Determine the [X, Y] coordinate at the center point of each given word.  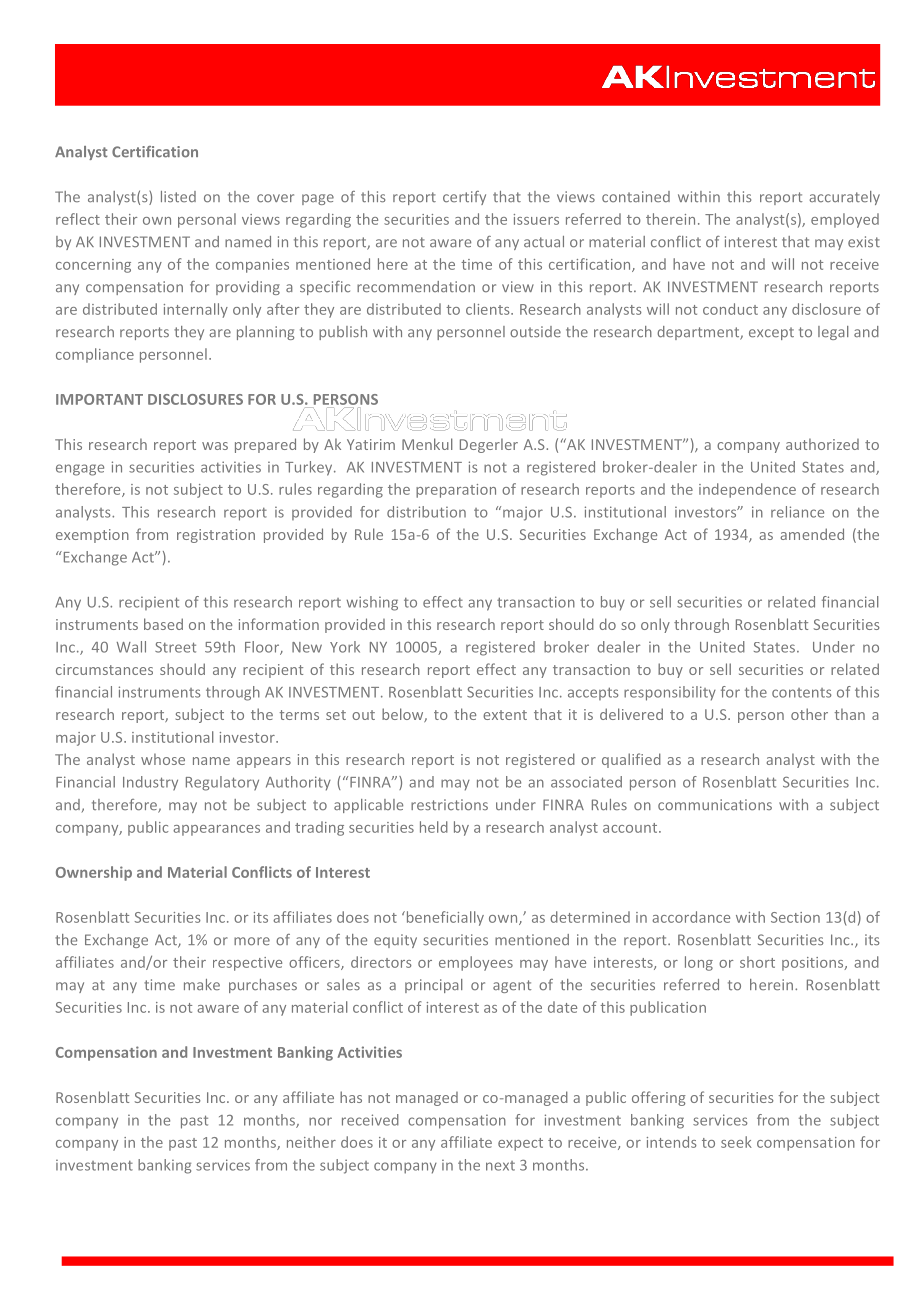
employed [845, 220]
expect [520, 1144]
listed [178, 196]
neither [311, 1142]
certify [464, 198]
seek [736, 1142]
